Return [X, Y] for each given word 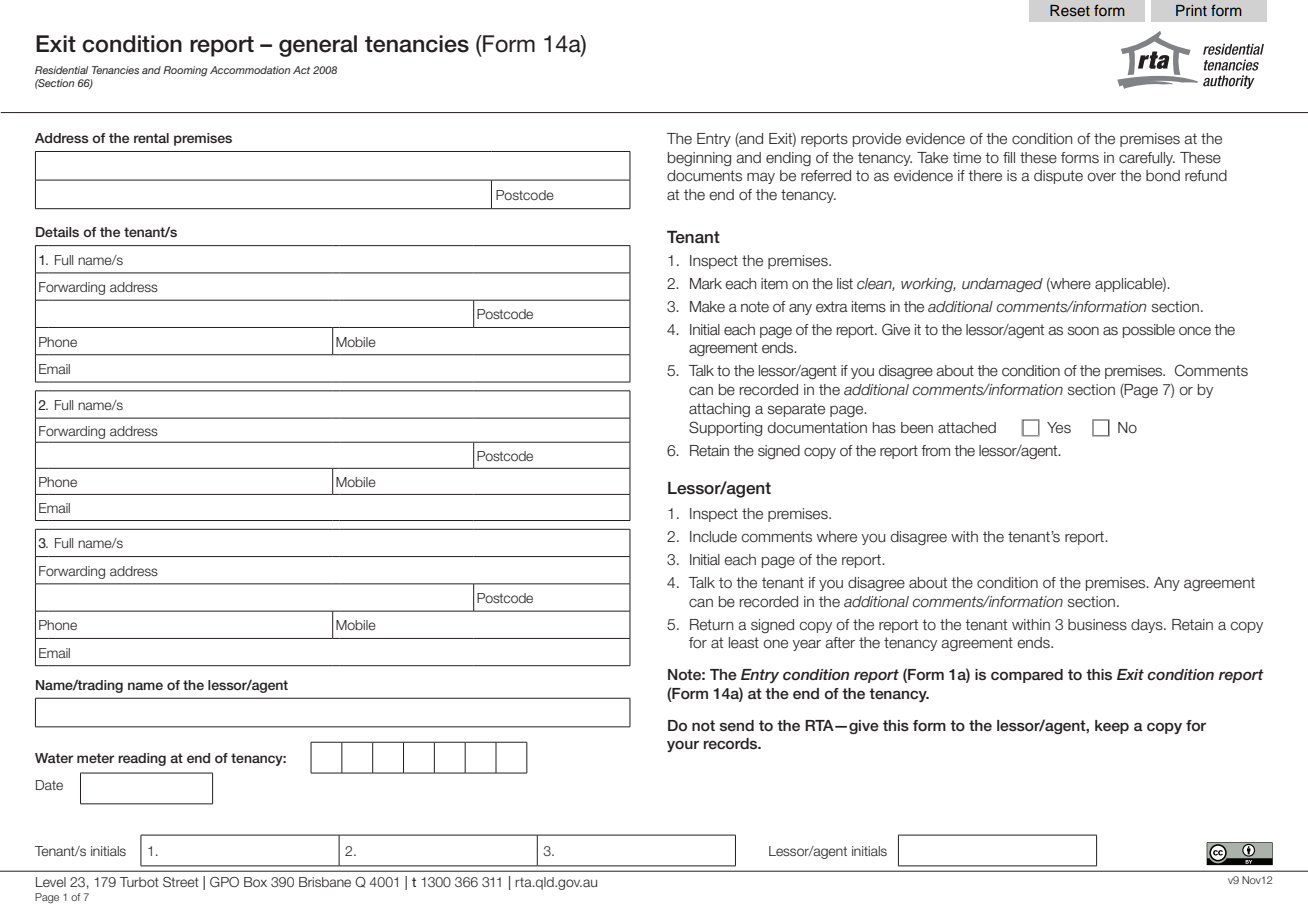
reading [142, 759]
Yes [1059, 428]
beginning [699, 159]
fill [1009, 157]
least [744, 643]
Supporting [725, 428]
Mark [706, 283]
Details [57, 232]
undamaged [1002, 285]
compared [1027, 676]
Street [181, 882]
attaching [719, 410]
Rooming [185, 71]
